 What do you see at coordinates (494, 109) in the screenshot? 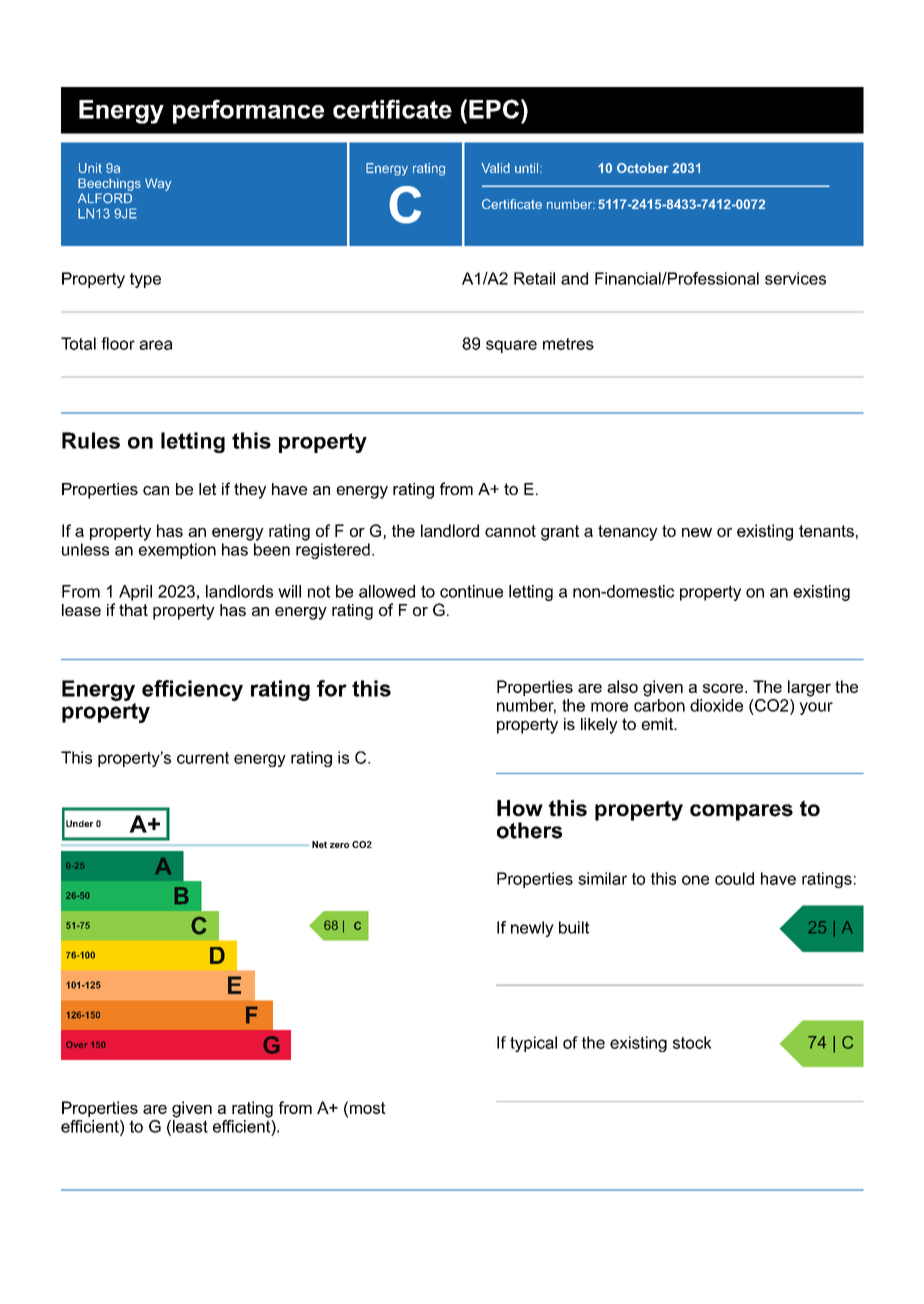
I see `EPC` at bounding box center [494, 109].
